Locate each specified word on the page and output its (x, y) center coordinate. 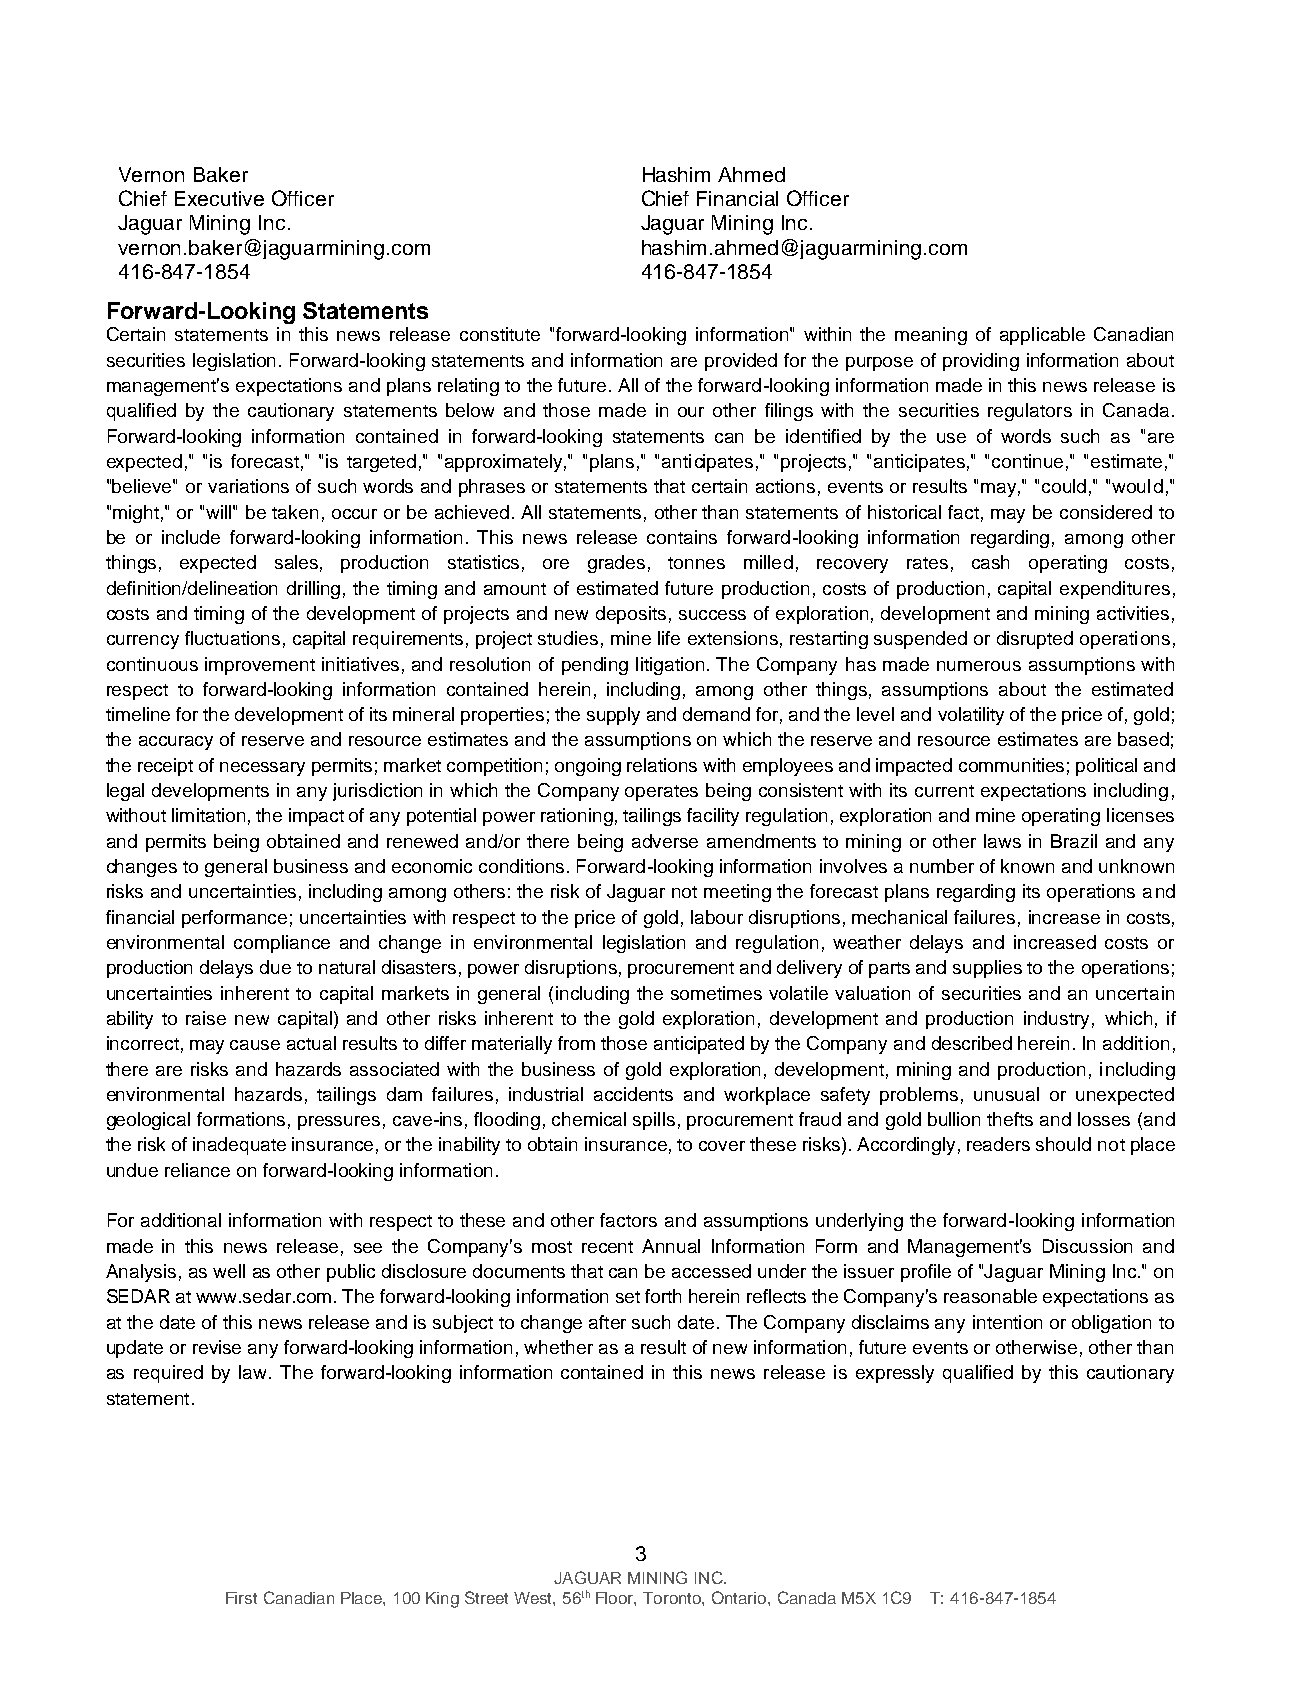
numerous (979, 666)
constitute (500, 334)
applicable (1042, 336)
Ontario (740, 1597)
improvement (260, 666)
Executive (219, 198)
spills (654, 1121)
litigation (670, 666)
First (241, 1598)
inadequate (239, 1146)
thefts (1010, 1119)
